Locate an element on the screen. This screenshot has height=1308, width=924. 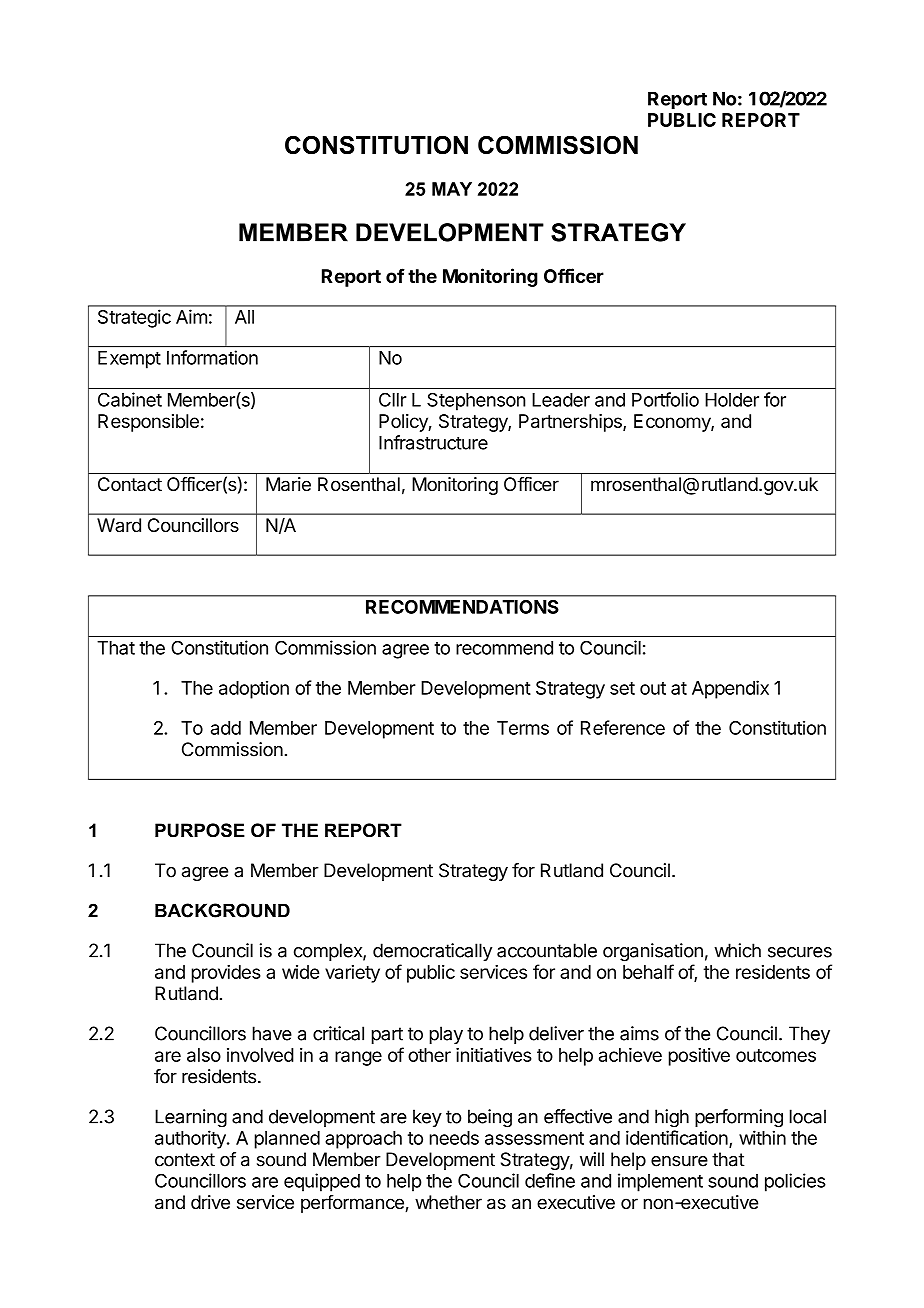
Portfolio is located at coordinates (665, 399).
